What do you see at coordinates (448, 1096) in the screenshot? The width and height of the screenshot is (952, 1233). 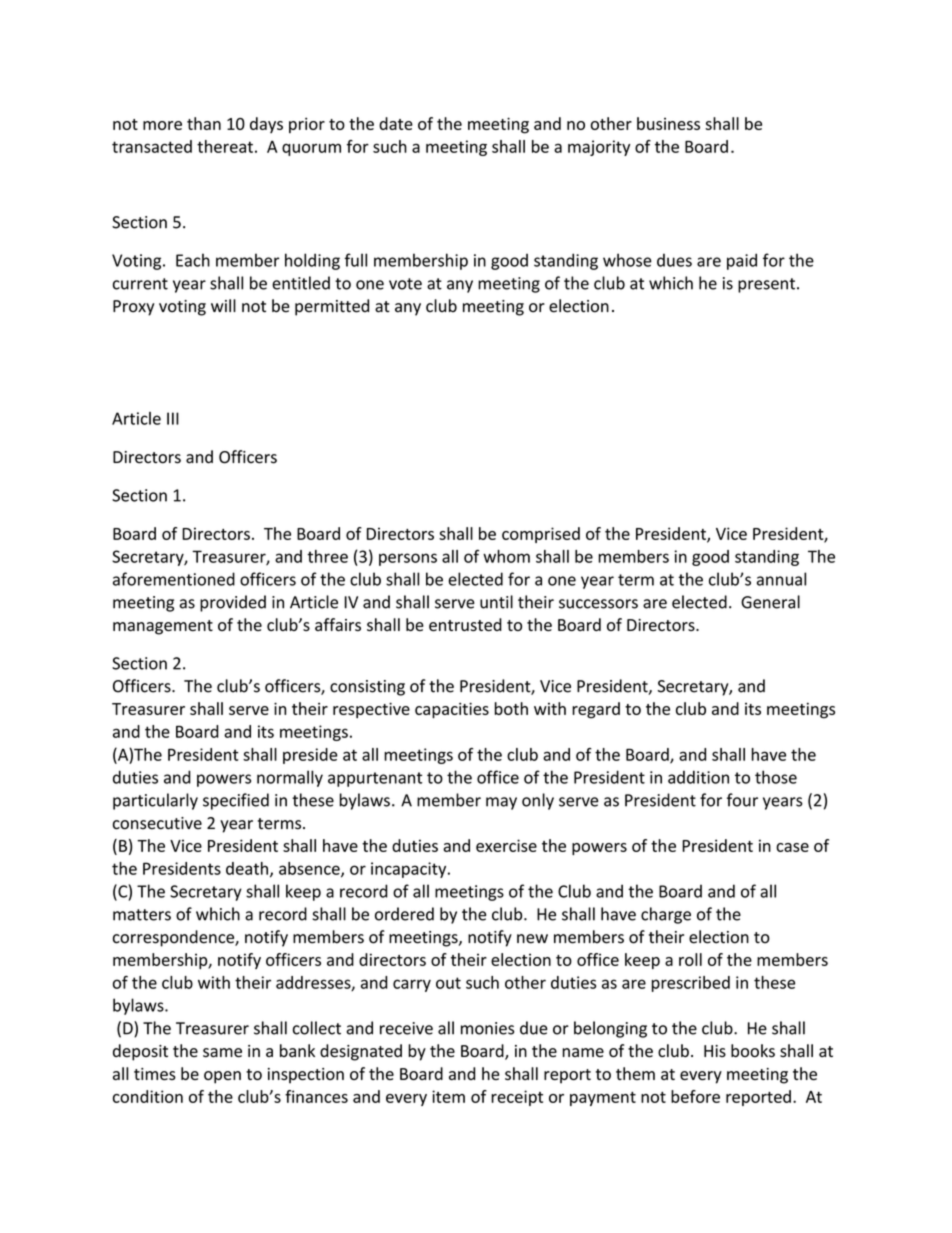 I see `item` at bounding box center [448, 1096].
